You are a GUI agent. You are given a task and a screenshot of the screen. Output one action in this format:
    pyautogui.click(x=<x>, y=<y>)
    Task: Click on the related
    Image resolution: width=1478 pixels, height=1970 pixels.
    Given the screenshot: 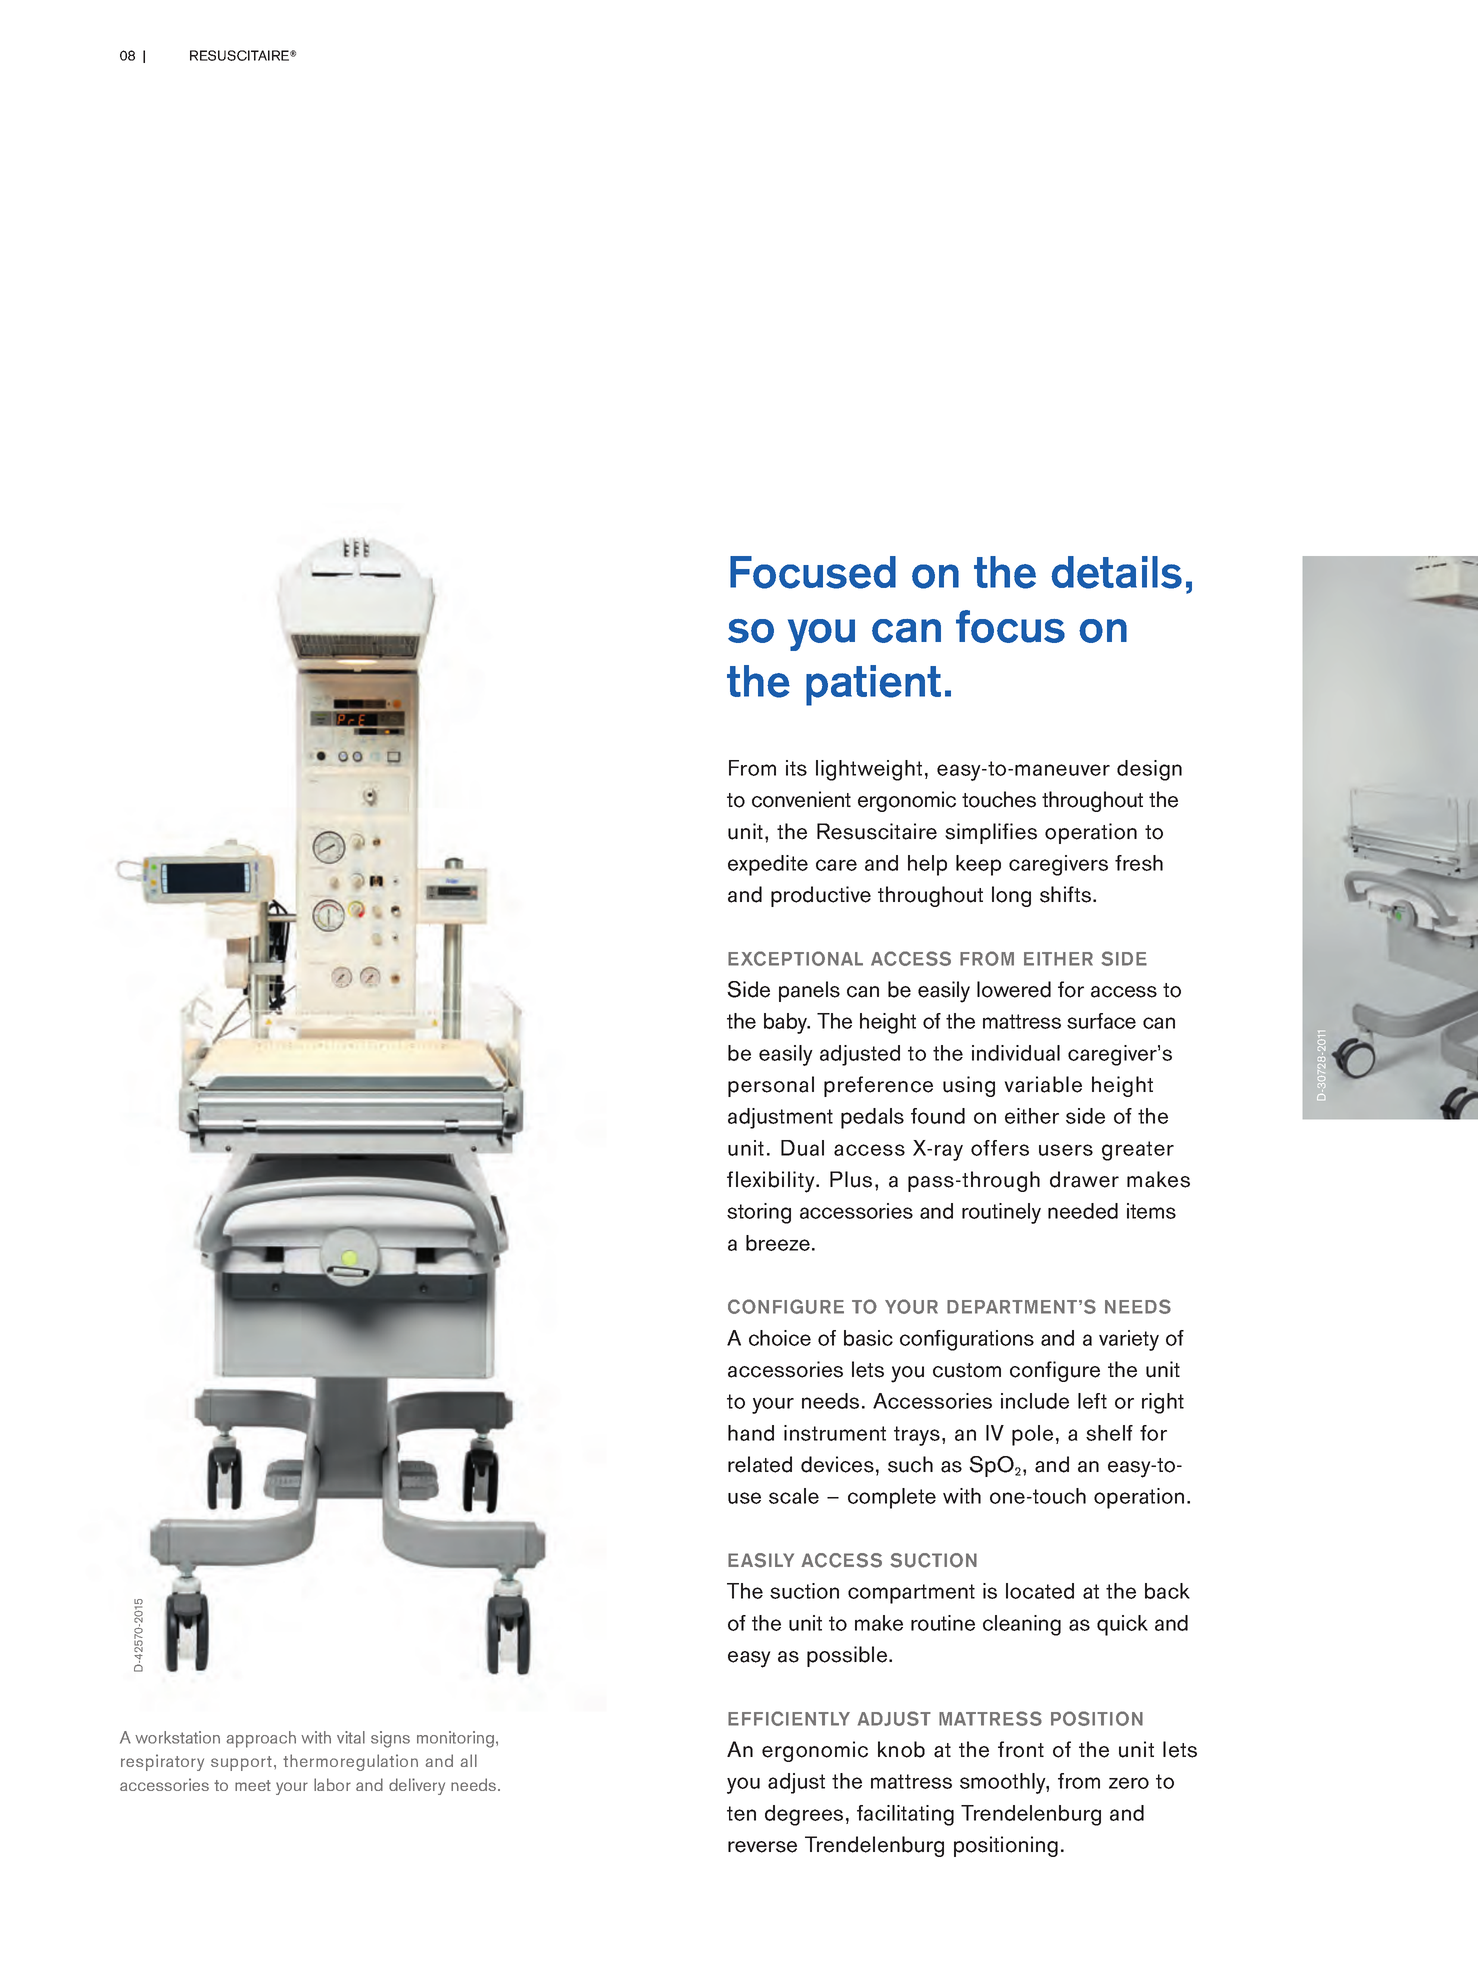 What is the action you would take?
    pyautogui.click(x=760, y=1464)
